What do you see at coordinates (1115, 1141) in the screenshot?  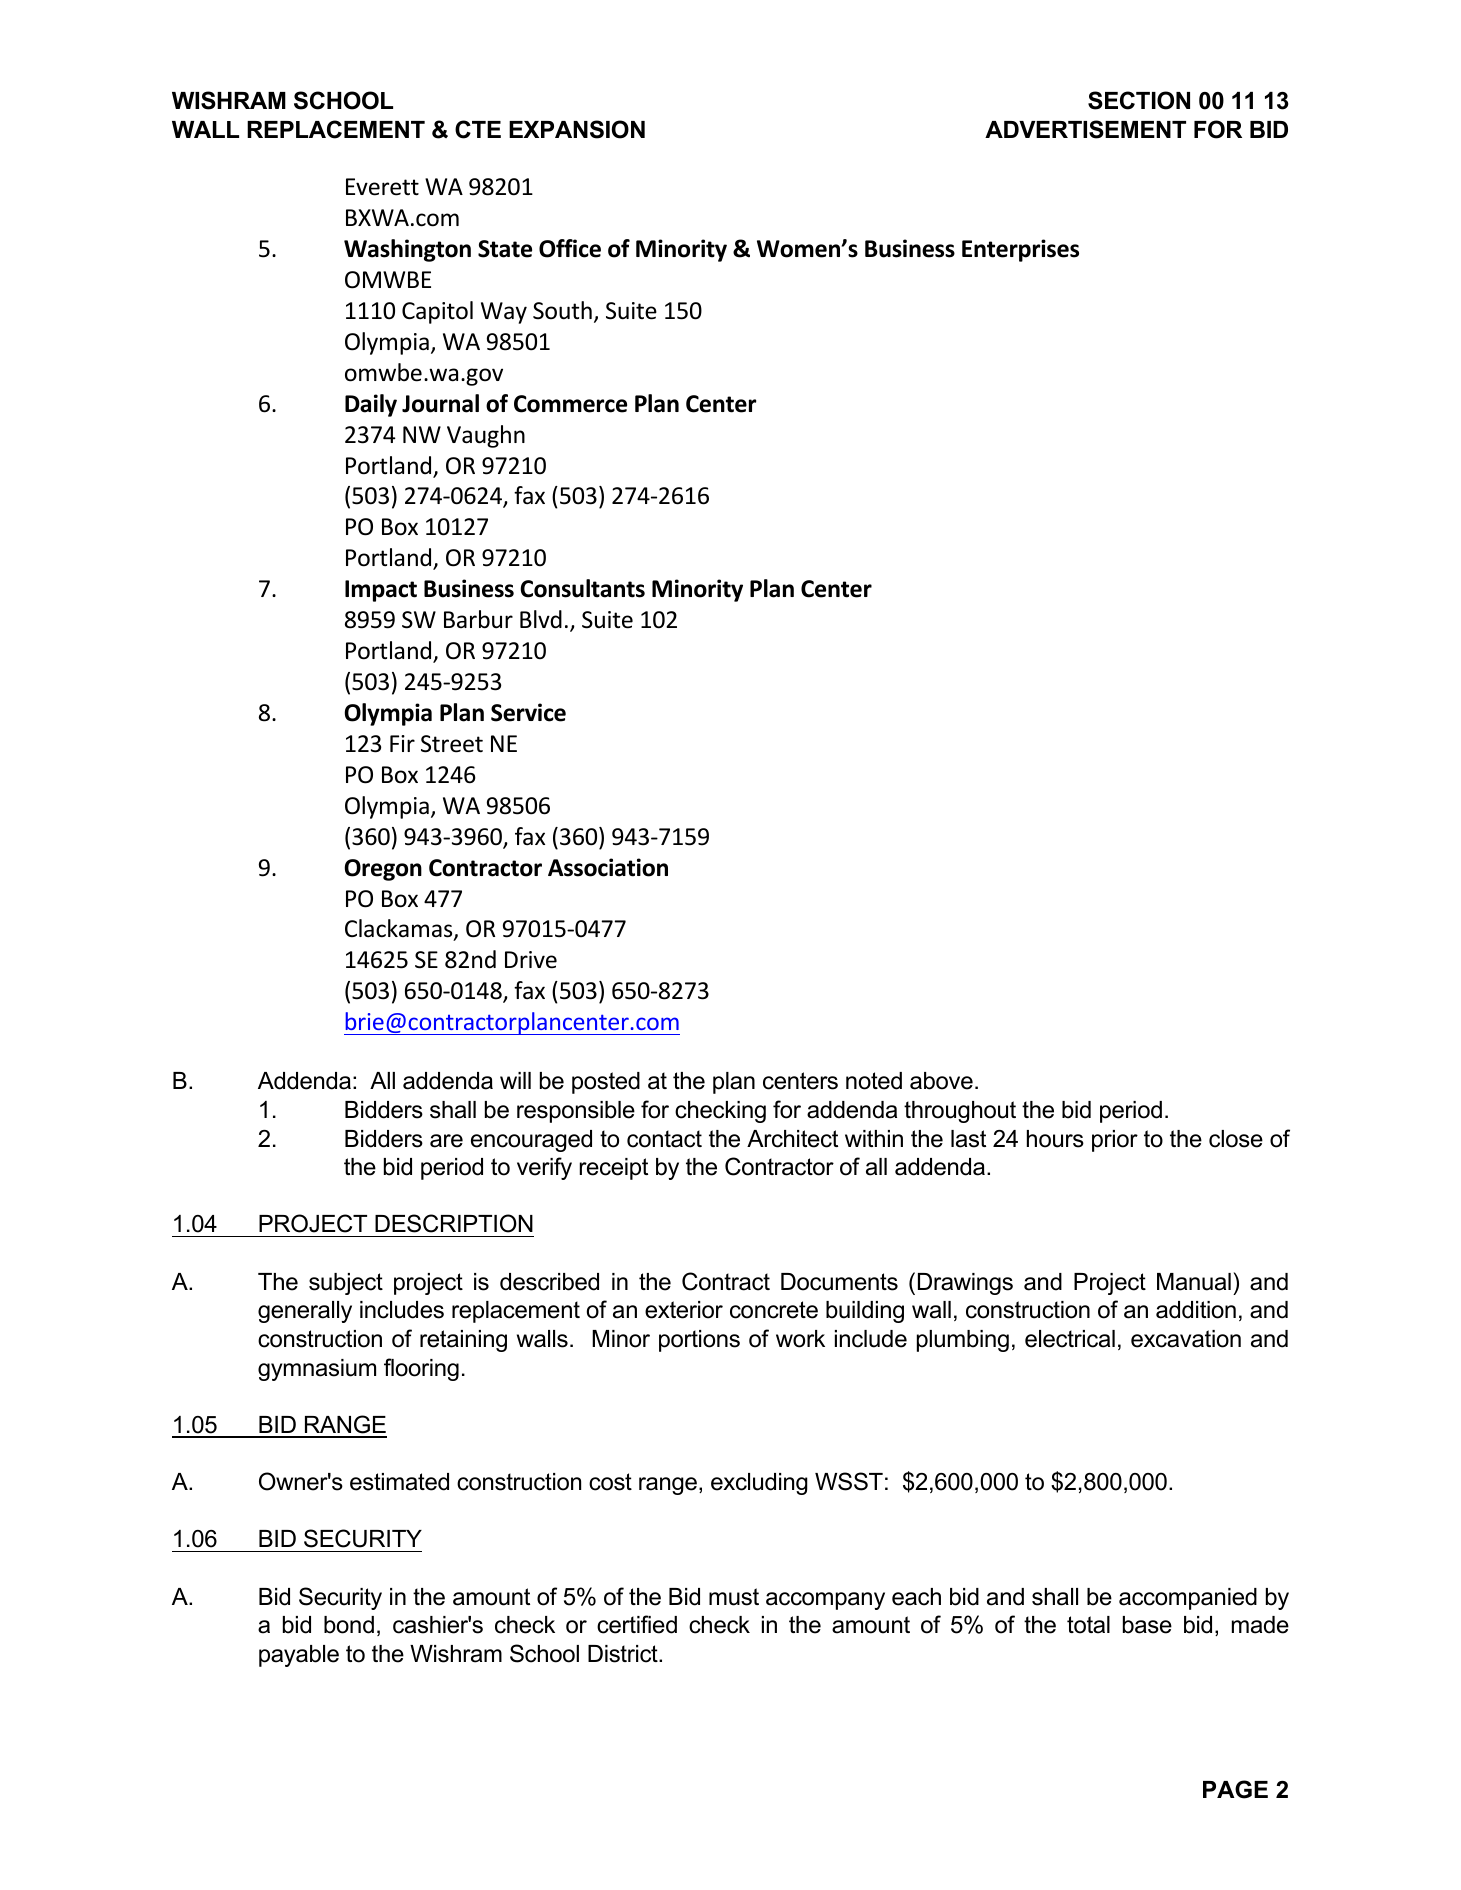 I see `prior` at bounding box center [1115, 1141].
